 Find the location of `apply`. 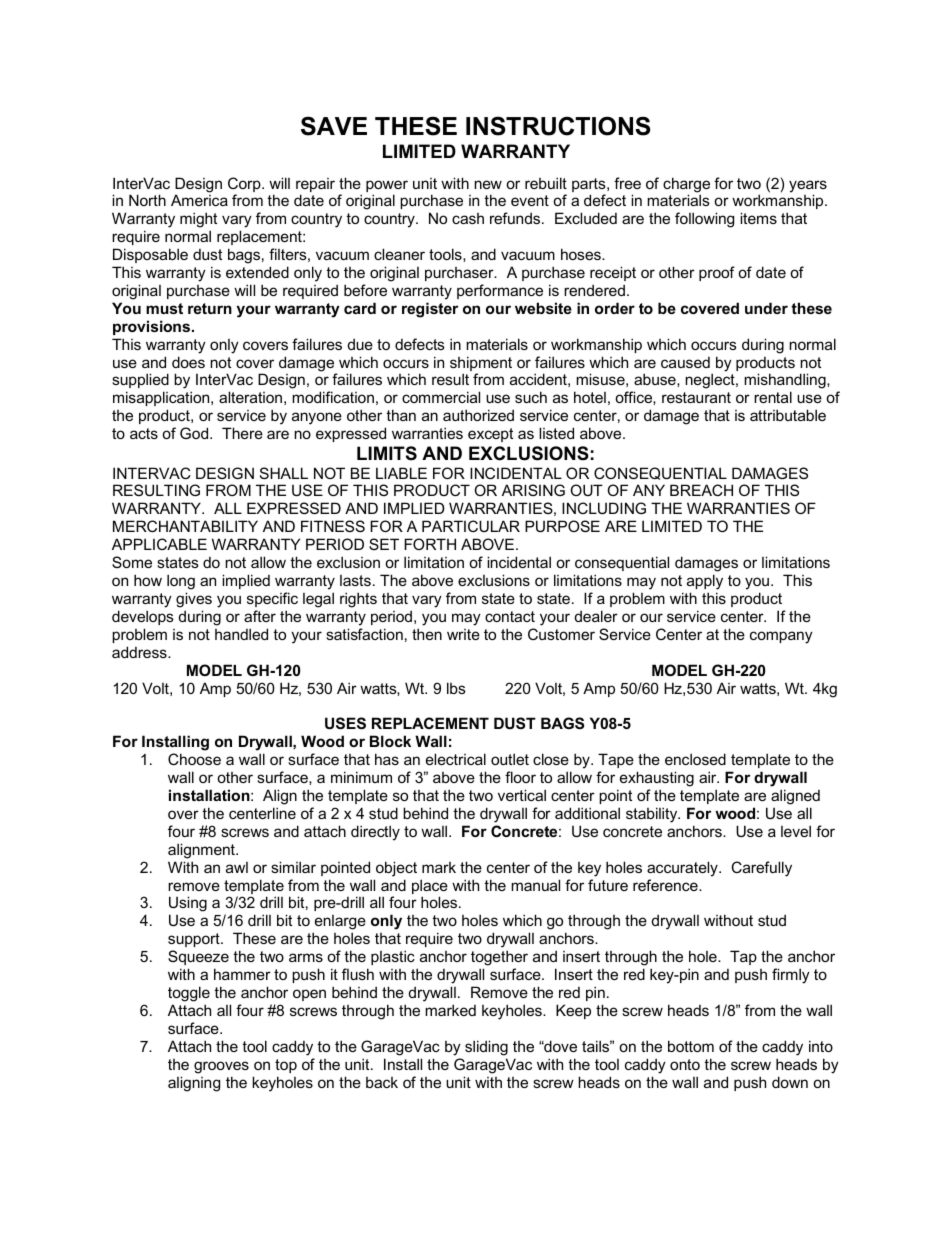

apply is located at coordinates (705, 582).
